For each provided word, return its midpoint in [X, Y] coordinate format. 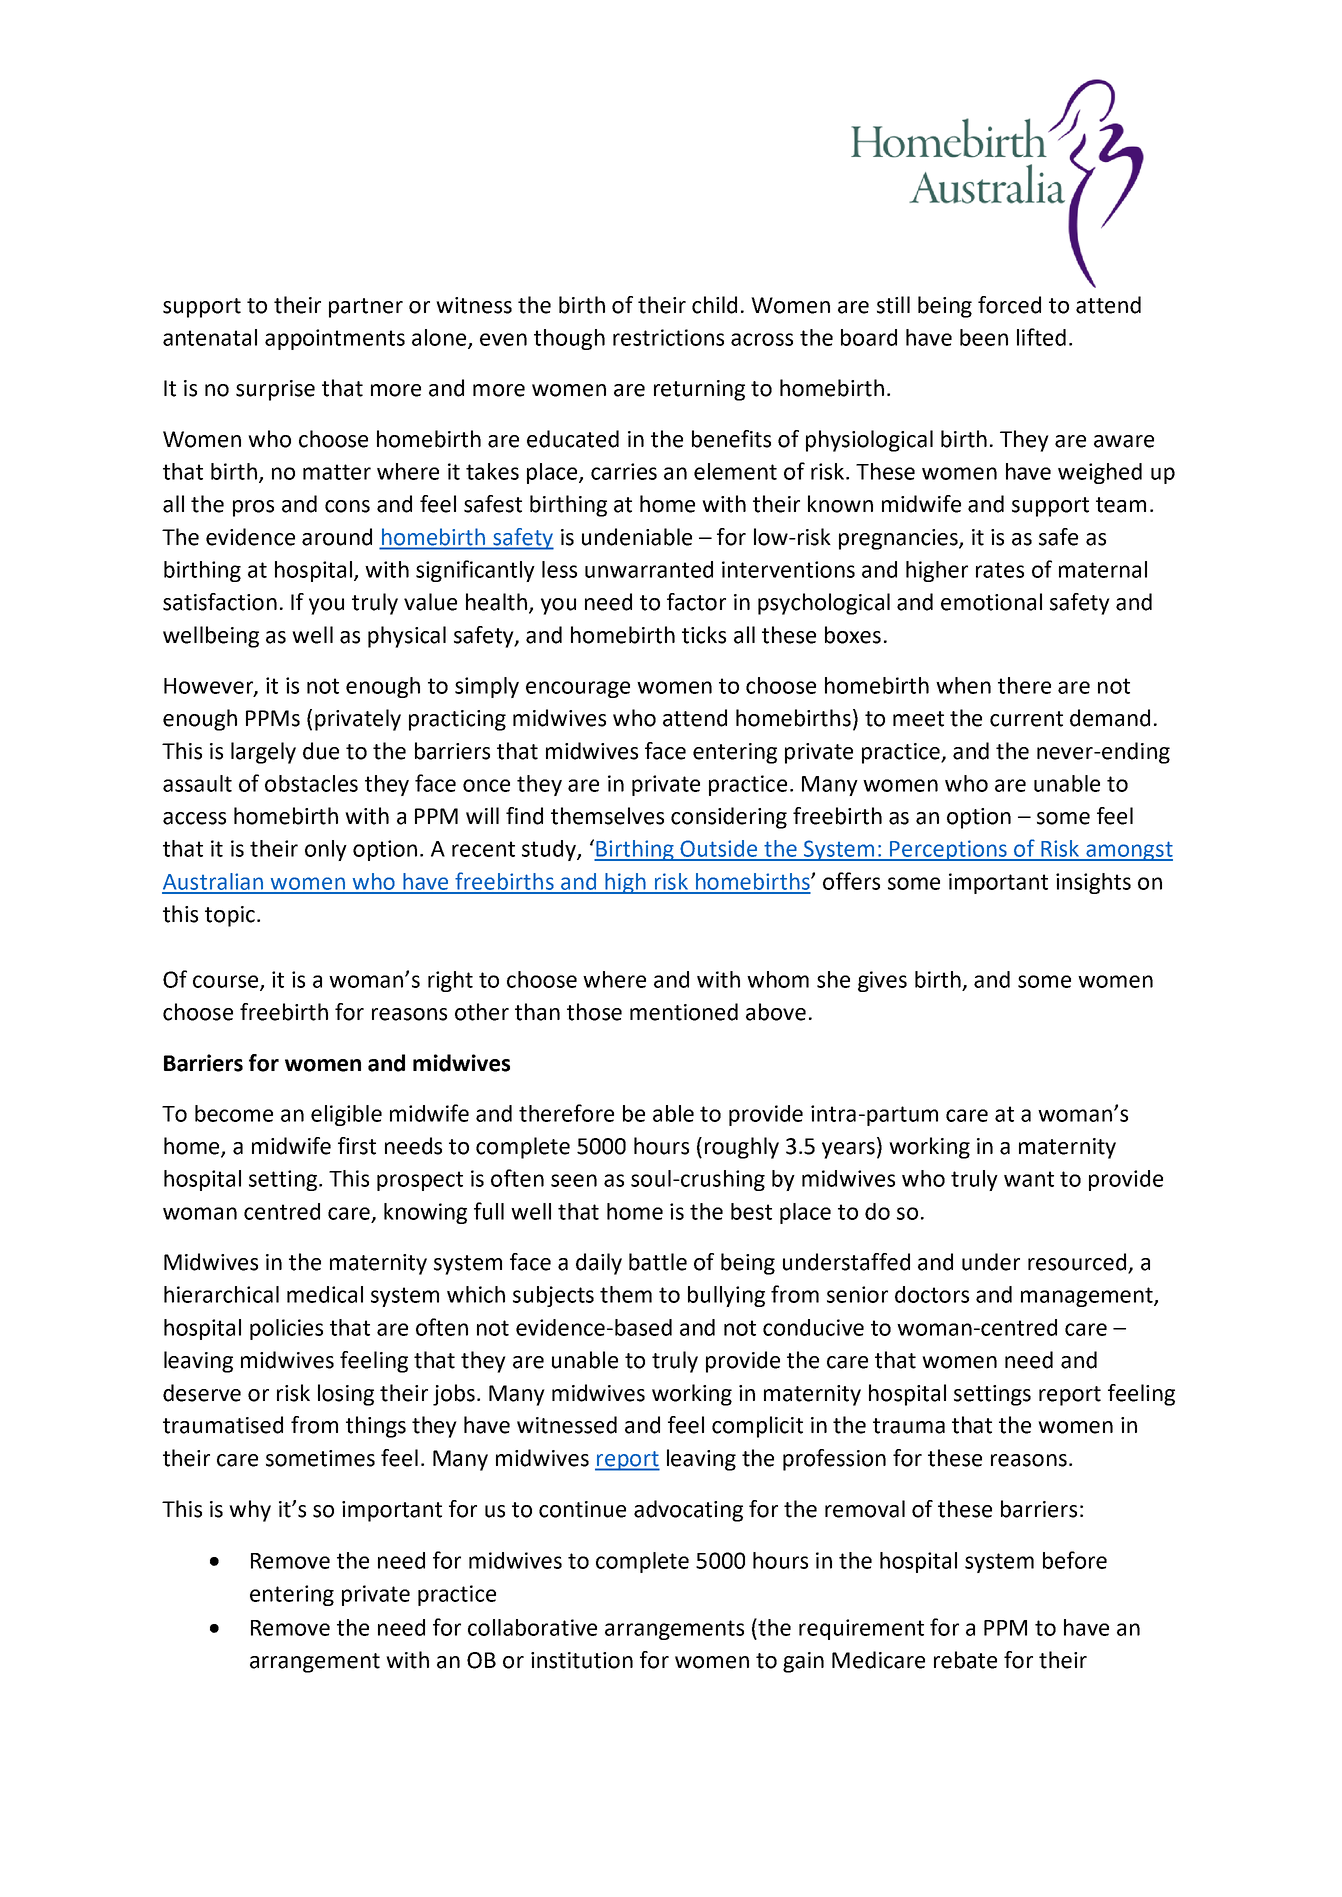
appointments [335, 339]
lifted [1041, 337]
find [524, 816]
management [1088, 1297]
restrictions [668, 337]
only [326, 850]
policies [286, 1329]
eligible [346, 1115]
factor [696, 602]
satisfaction [220, 602]
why [250, 1511]
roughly [742, 1148]
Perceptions [948, 850]
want [1029, 1179]
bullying [726, 1296]
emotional [991, 602]
